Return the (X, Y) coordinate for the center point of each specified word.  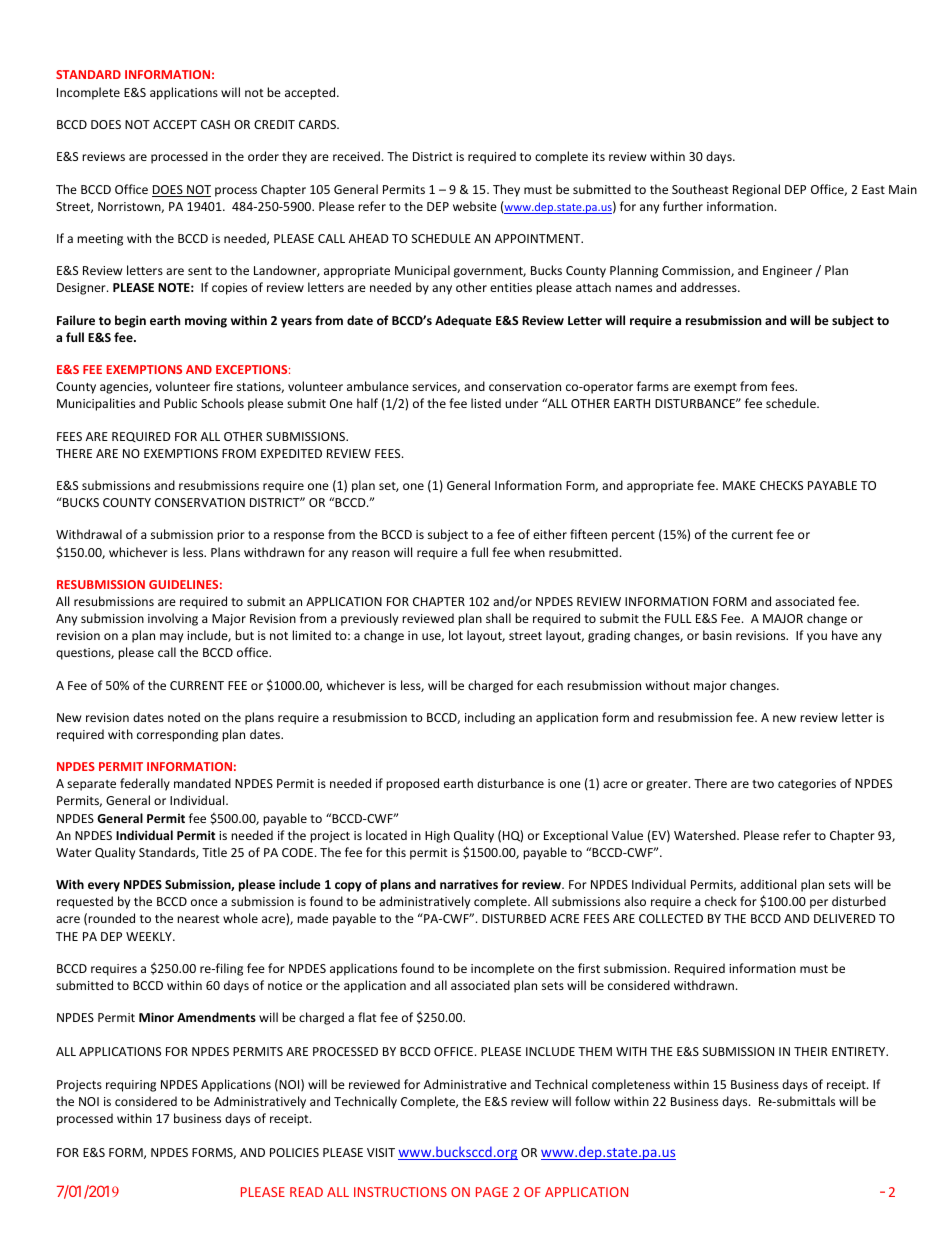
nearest (198, 919)
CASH (215, 124)
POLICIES (294, 1152)
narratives (469, 884)
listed (486, 403)
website (475, 206)
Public (180, 403)
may (171, 638)
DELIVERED (845, 918)
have (845, 635)
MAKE (739, 485)
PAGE (492, 1192)
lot (456, 635)
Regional (756, 190)
